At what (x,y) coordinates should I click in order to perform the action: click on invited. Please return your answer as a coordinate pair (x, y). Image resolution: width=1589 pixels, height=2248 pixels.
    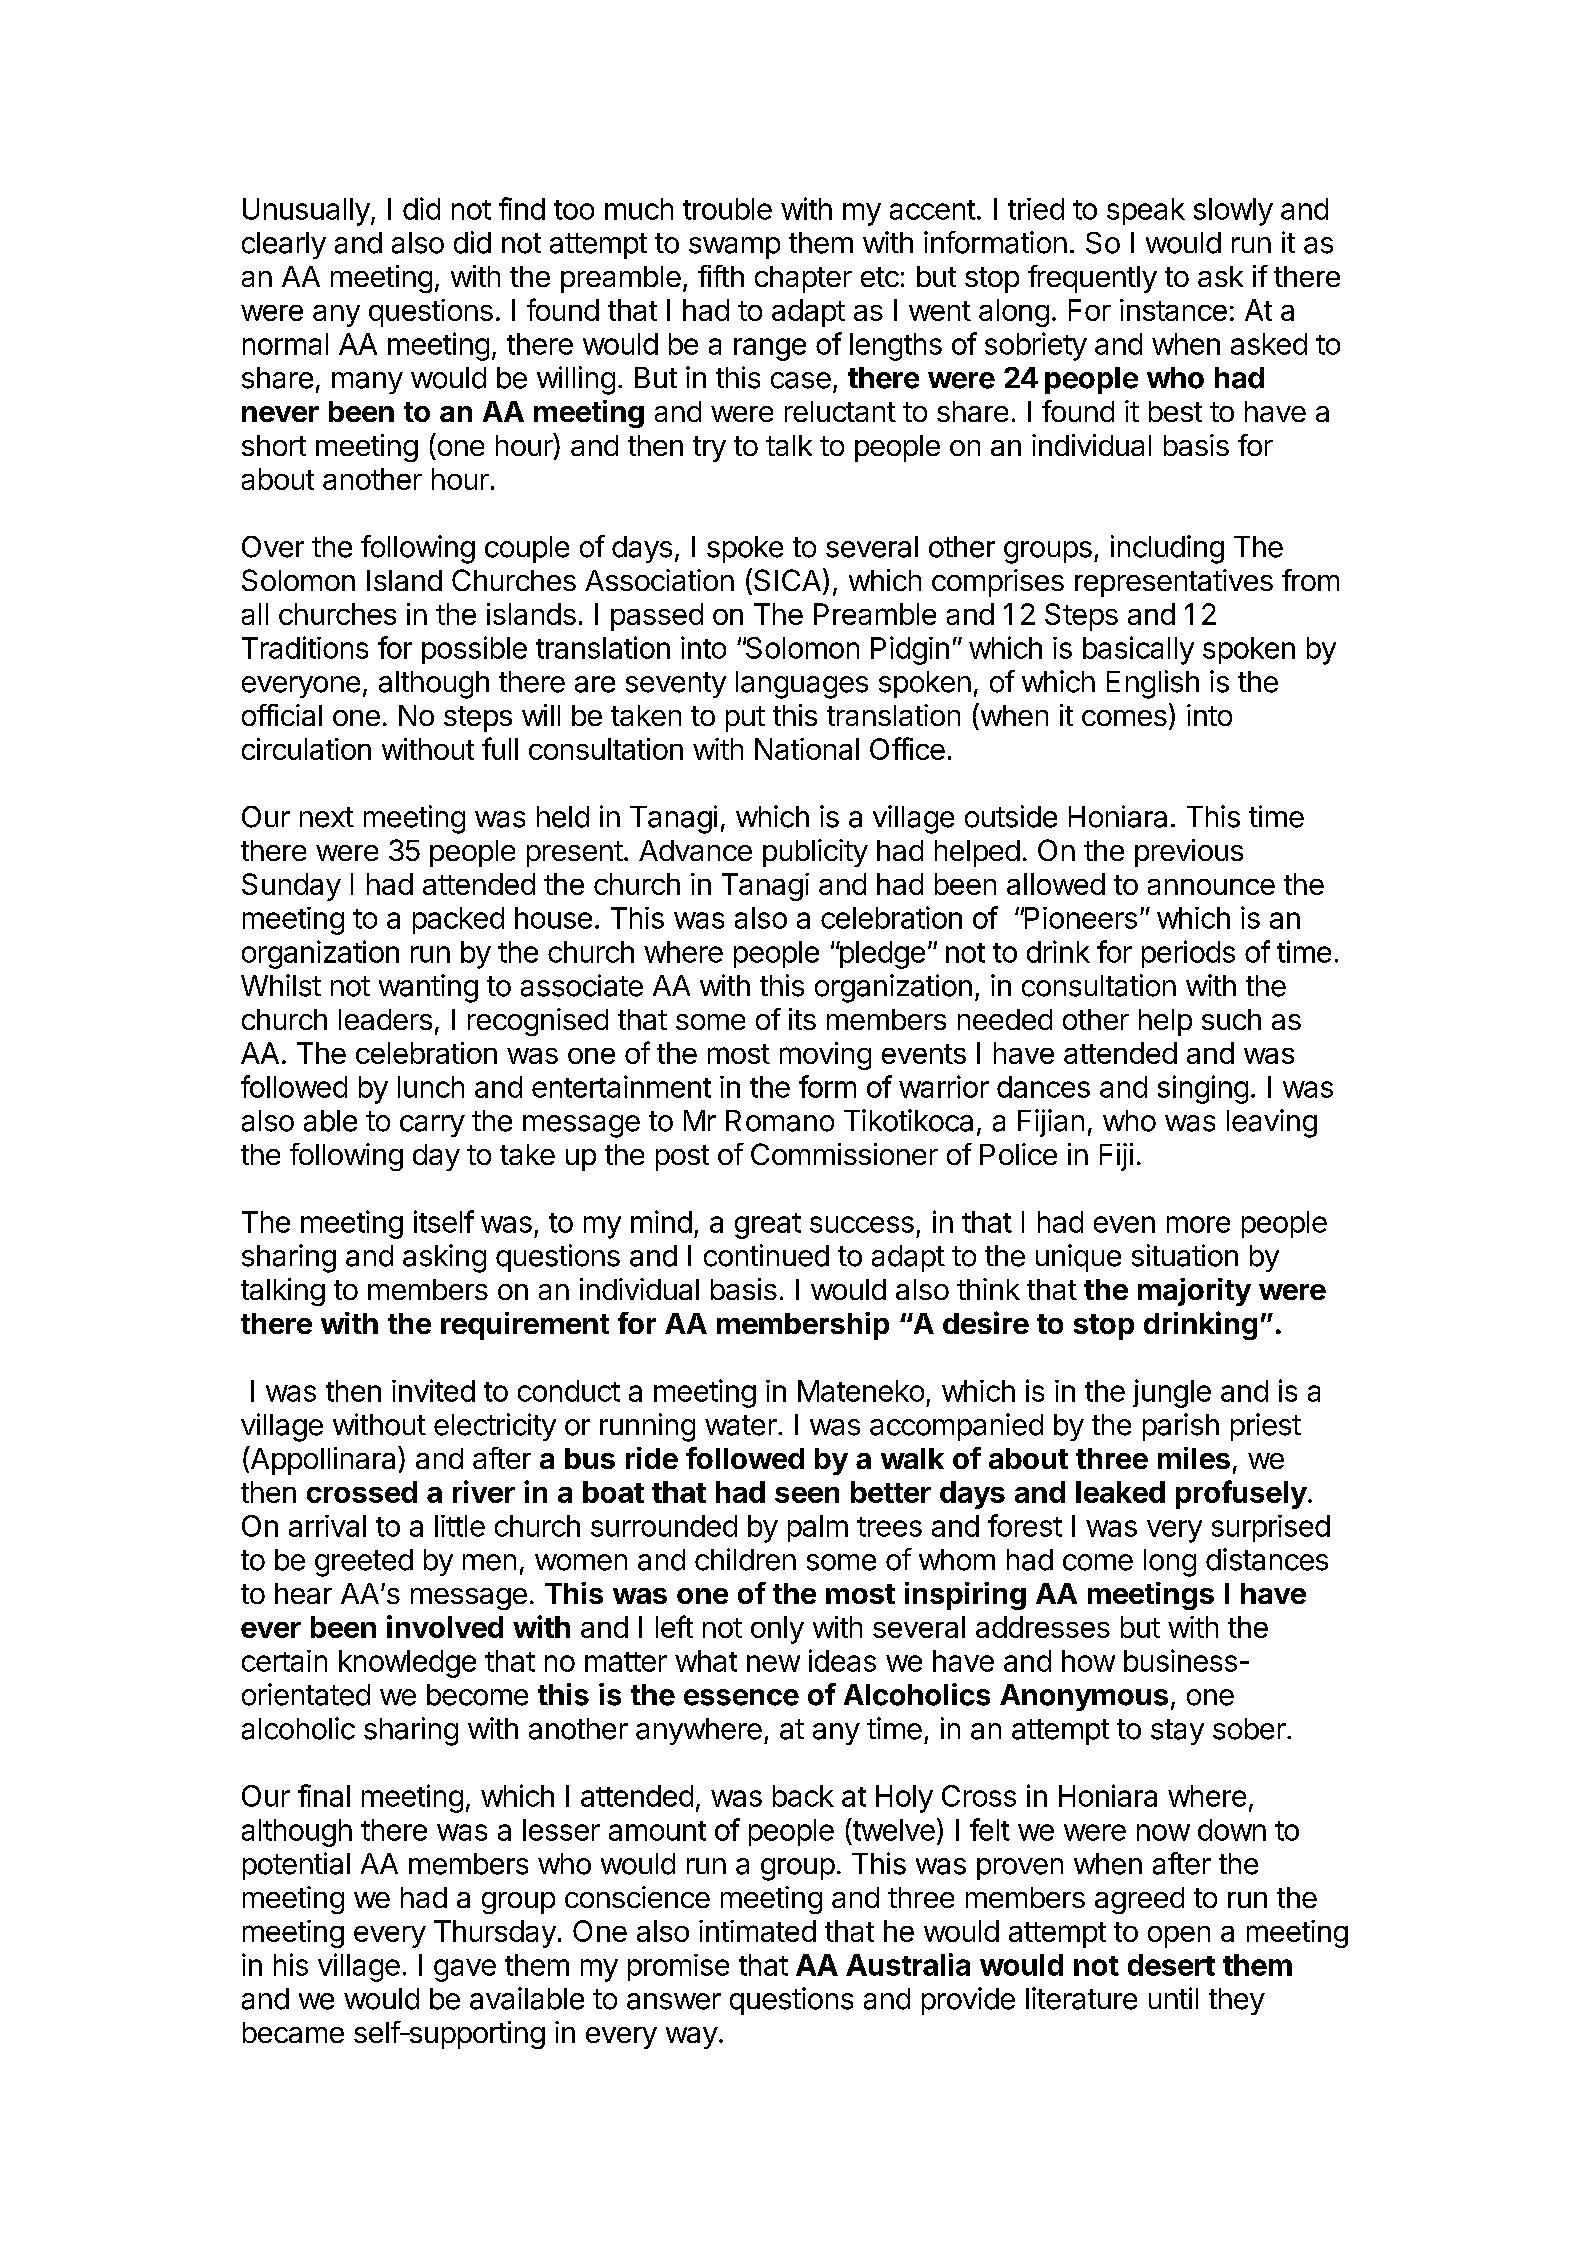
    Looking at the image, I should click on (433, 1390).
